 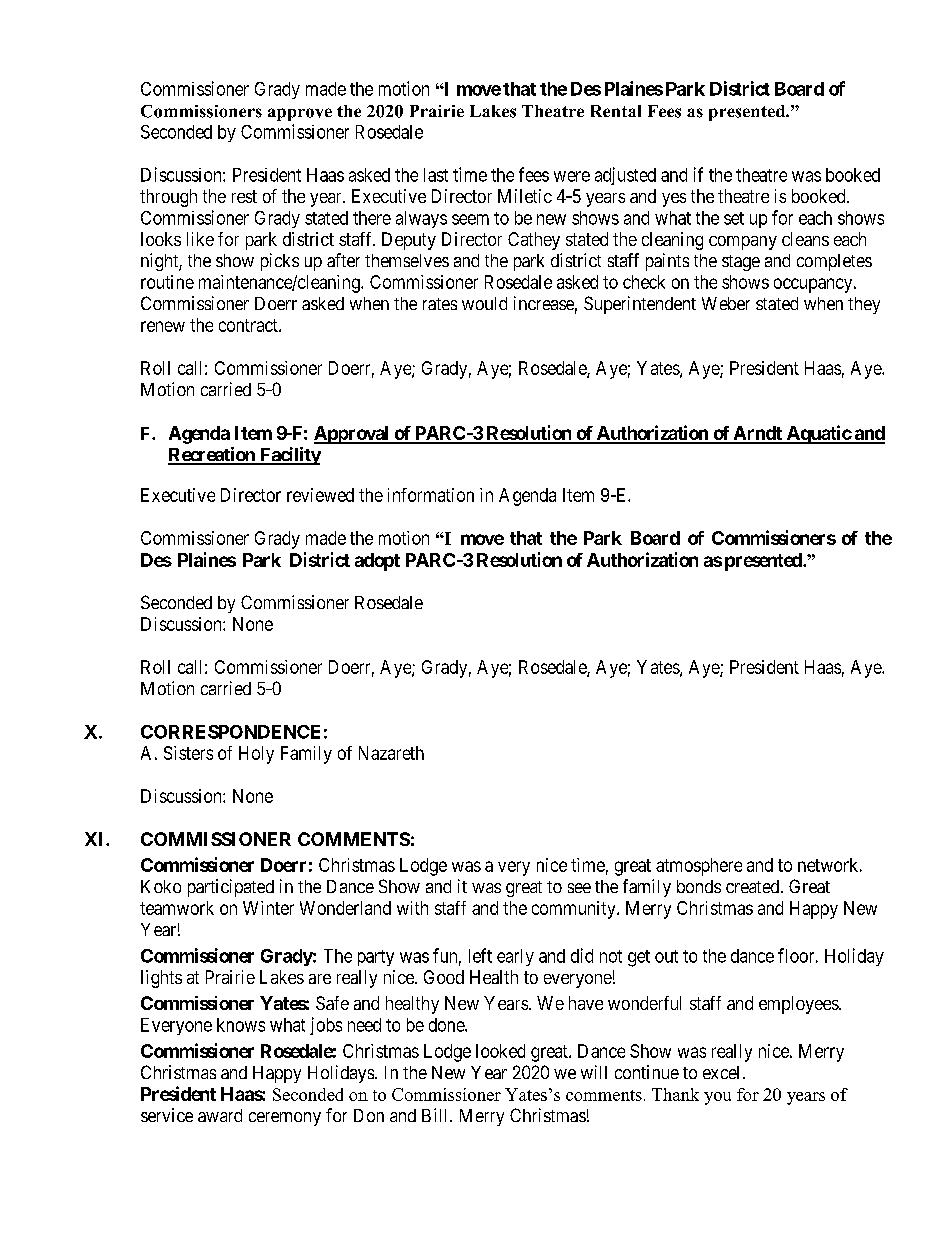 What do you see at coordinates (699, 867) in the page?
I see `atmosphere` at bounding box center [699, 867].
